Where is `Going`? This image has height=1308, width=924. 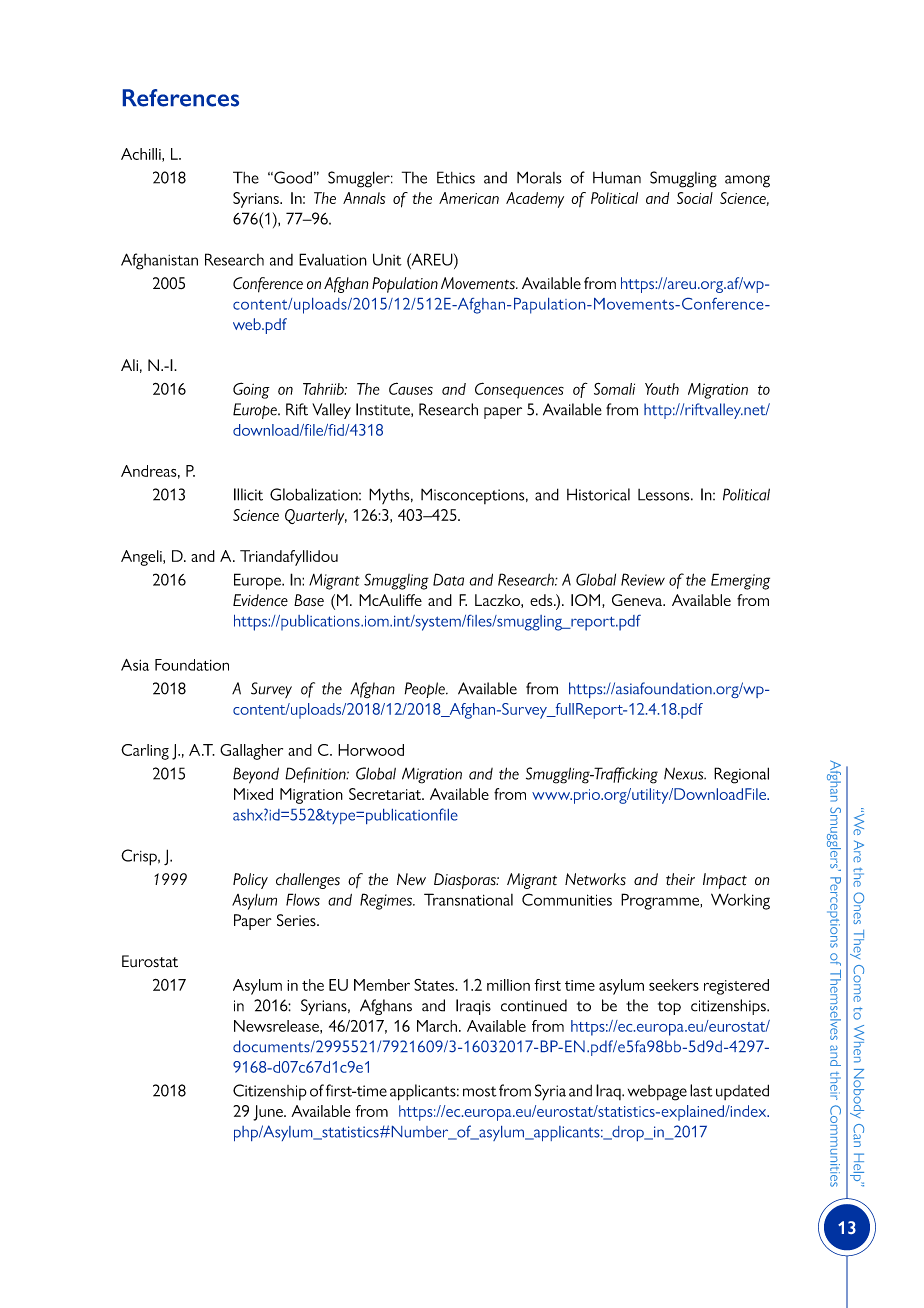 Going is located at coordinates (251, 390).
